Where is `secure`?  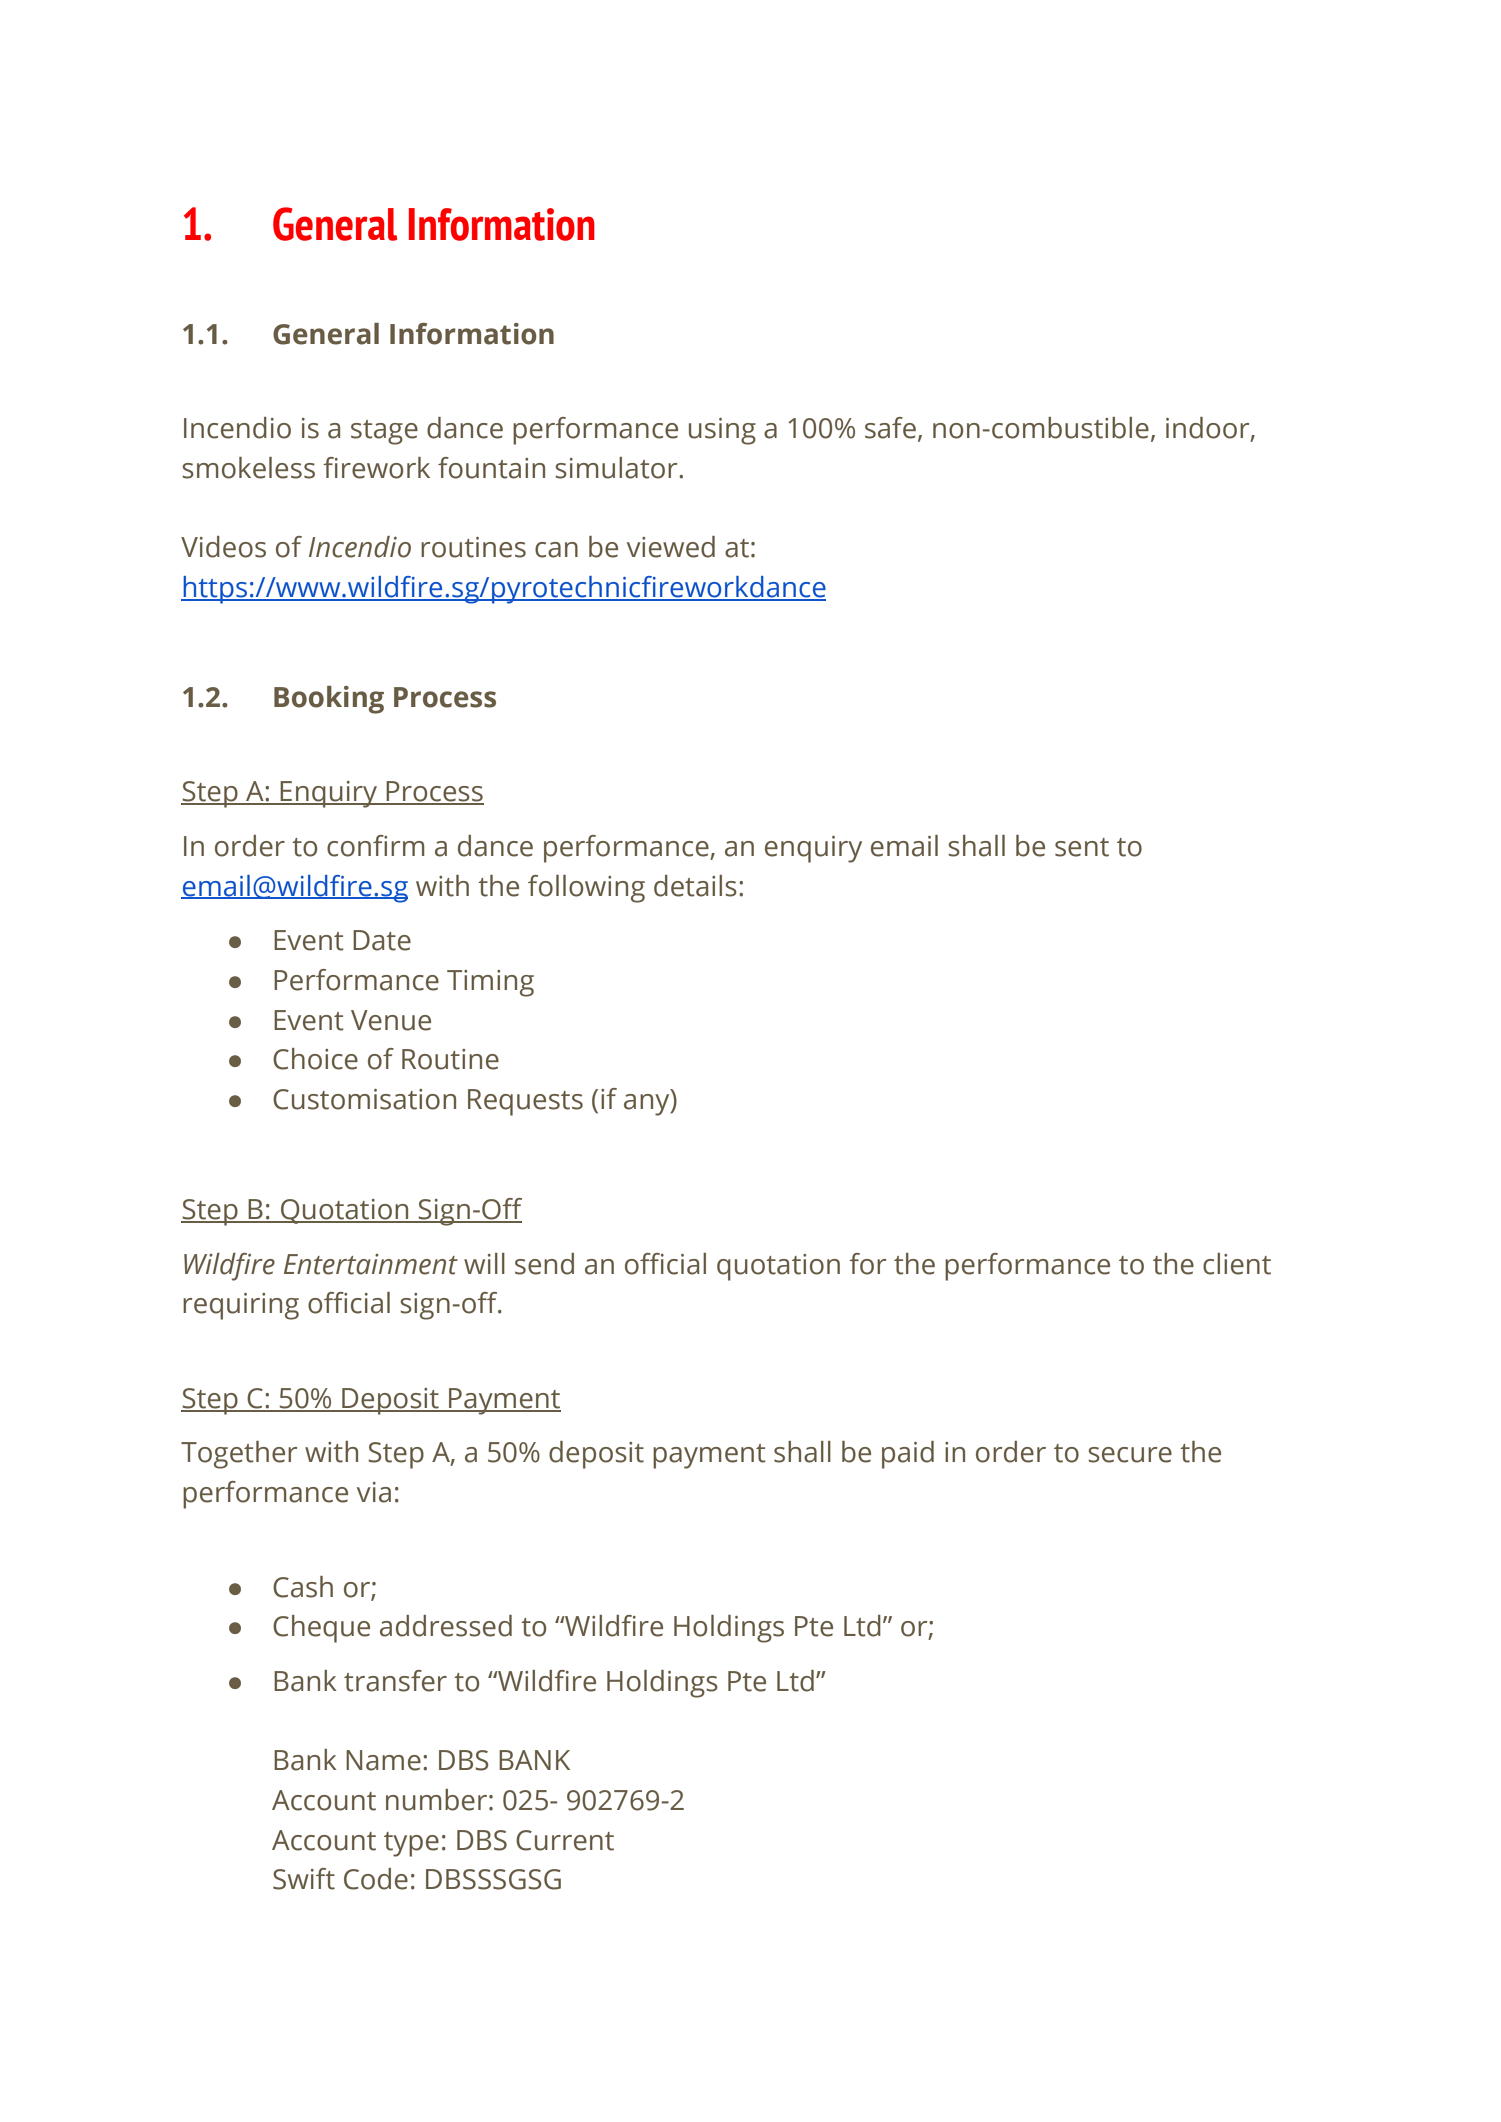
secure is located at coordinates (1130, 1455).
